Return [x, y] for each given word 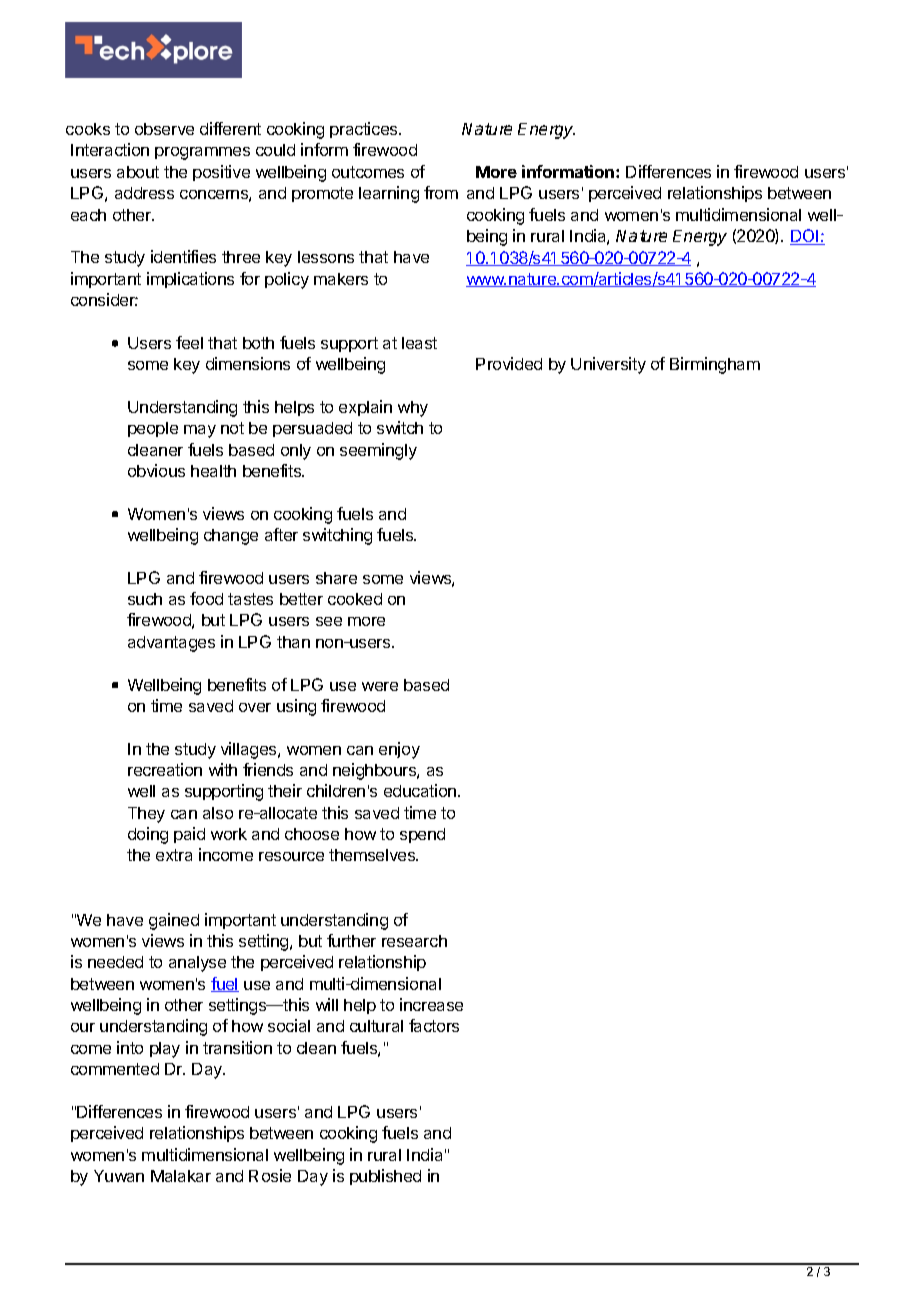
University [608, 365]
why [413, 409]
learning [389, 194]
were [380, 686]
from [441, 192]
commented [115, 1069]
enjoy [399, 750]
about [138, 172]
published [385, 1177]
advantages [171, 644]
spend [422, 835]
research [414, 941]
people [153, 429]
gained [174, 921]
